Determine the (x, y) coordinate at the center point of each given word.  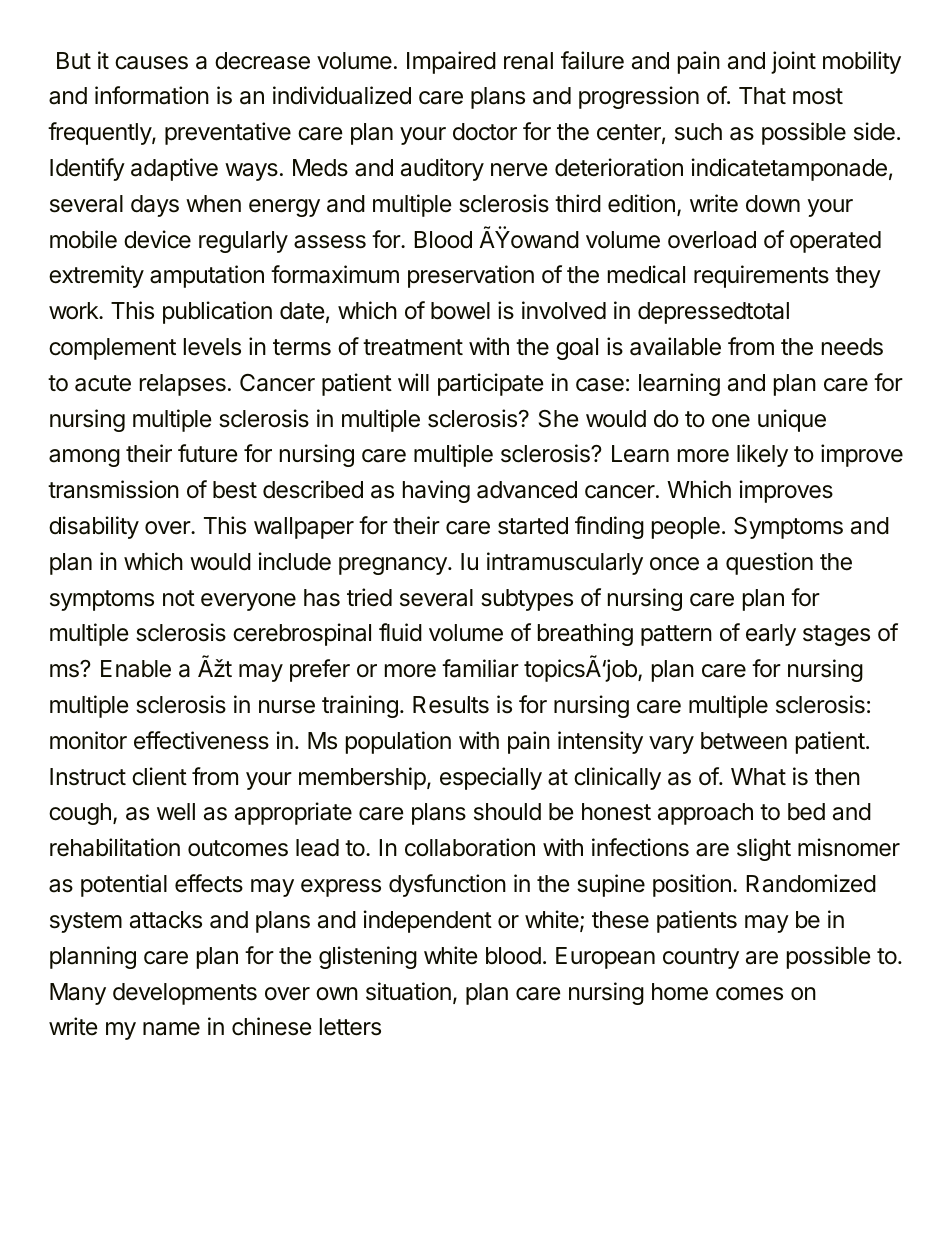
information (152, 95)
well (176, 812)
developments (185, 994)
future (207, 453)
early (771, 635)
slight (764, 849)
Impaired (451, 62)
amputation (207, 276)
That (762, 96)
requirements (761, 276)
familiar (480, 668)
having (436, 491)
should (507, 812)
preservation (471, 276)
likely (762, 455)
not (179, 598)
